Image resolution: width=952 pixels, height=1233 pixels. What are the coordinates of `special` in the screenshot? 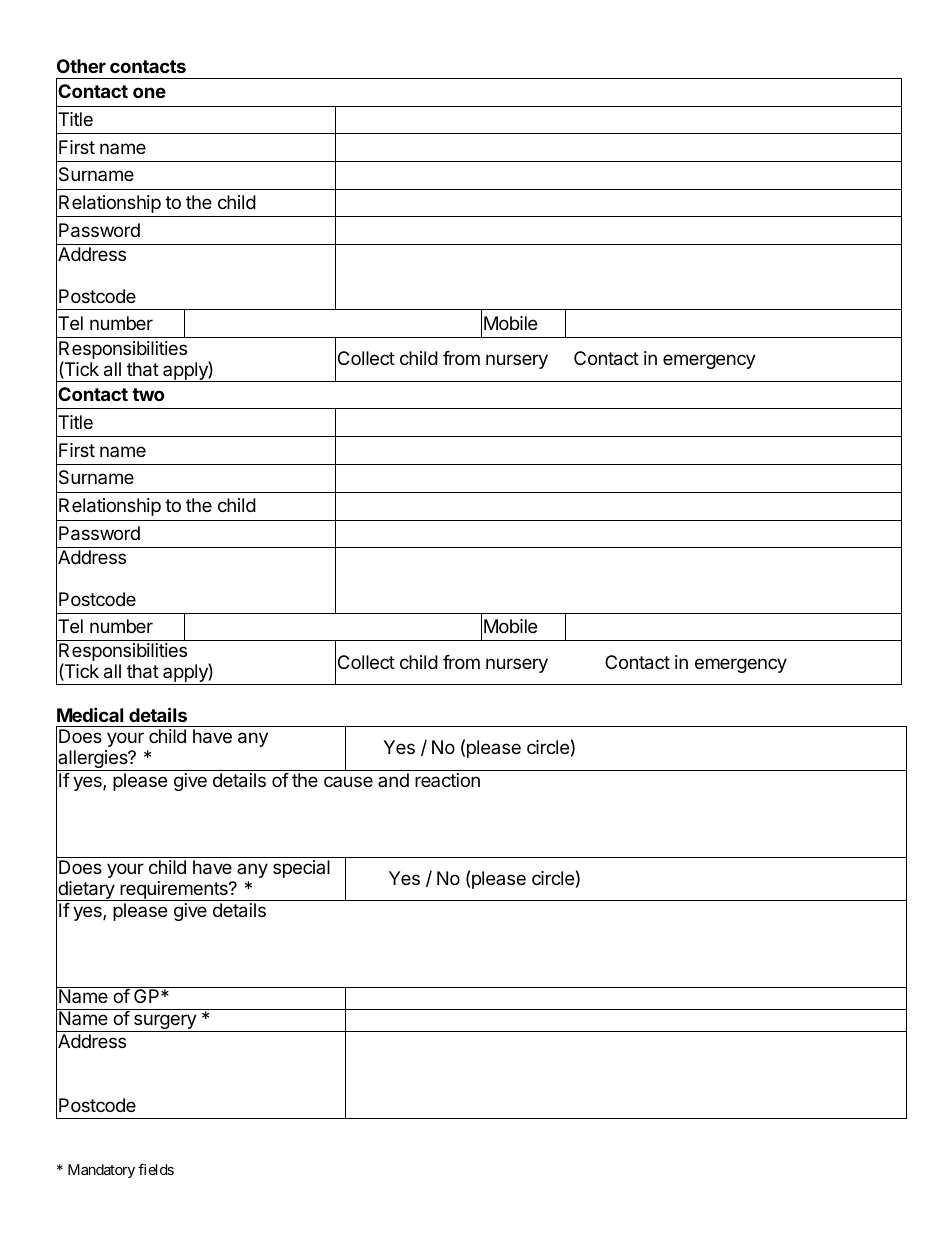 It's located at (301, 869).
